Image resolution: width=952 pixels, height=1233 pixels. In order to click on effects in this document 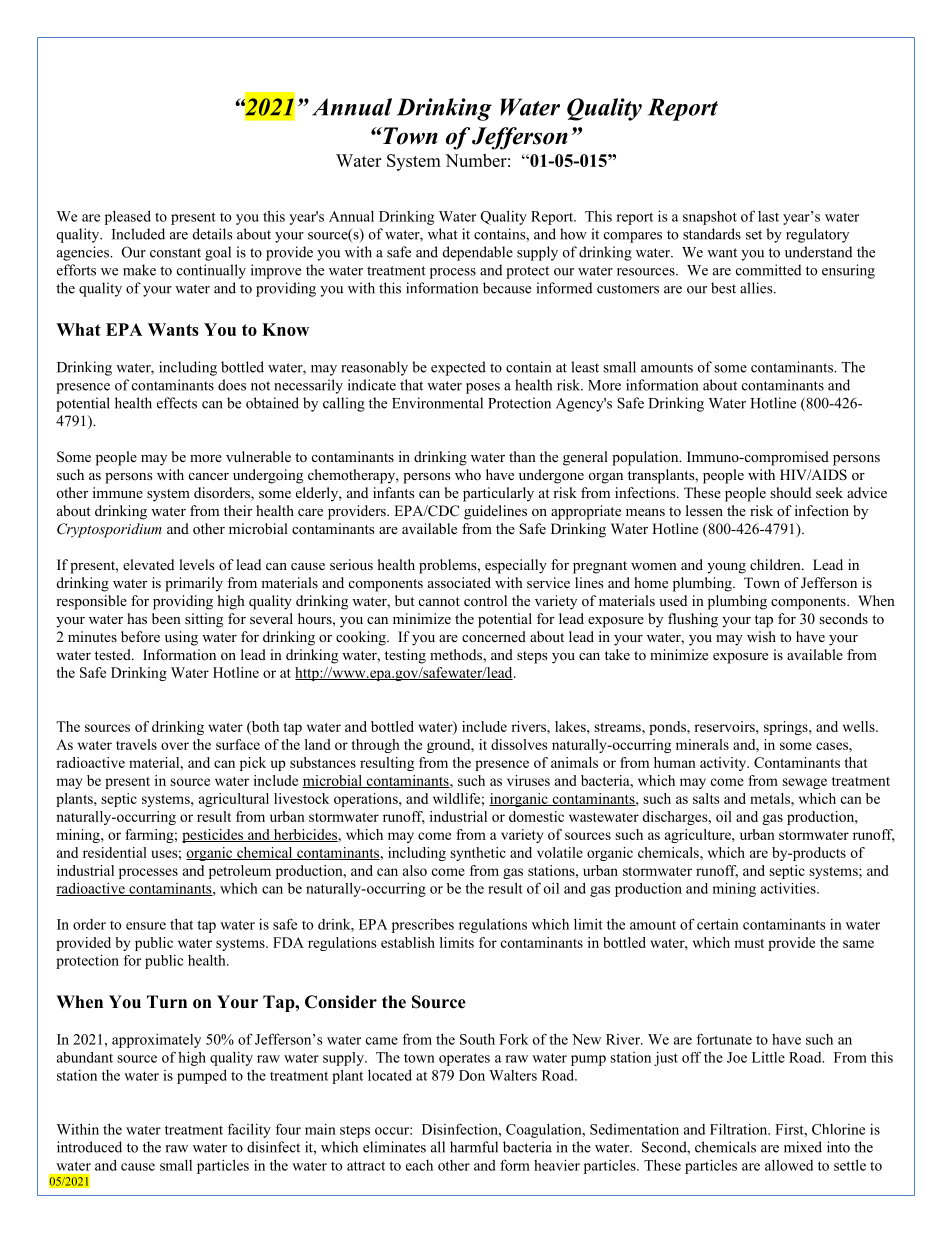, I will do `click(177, 403)`.
